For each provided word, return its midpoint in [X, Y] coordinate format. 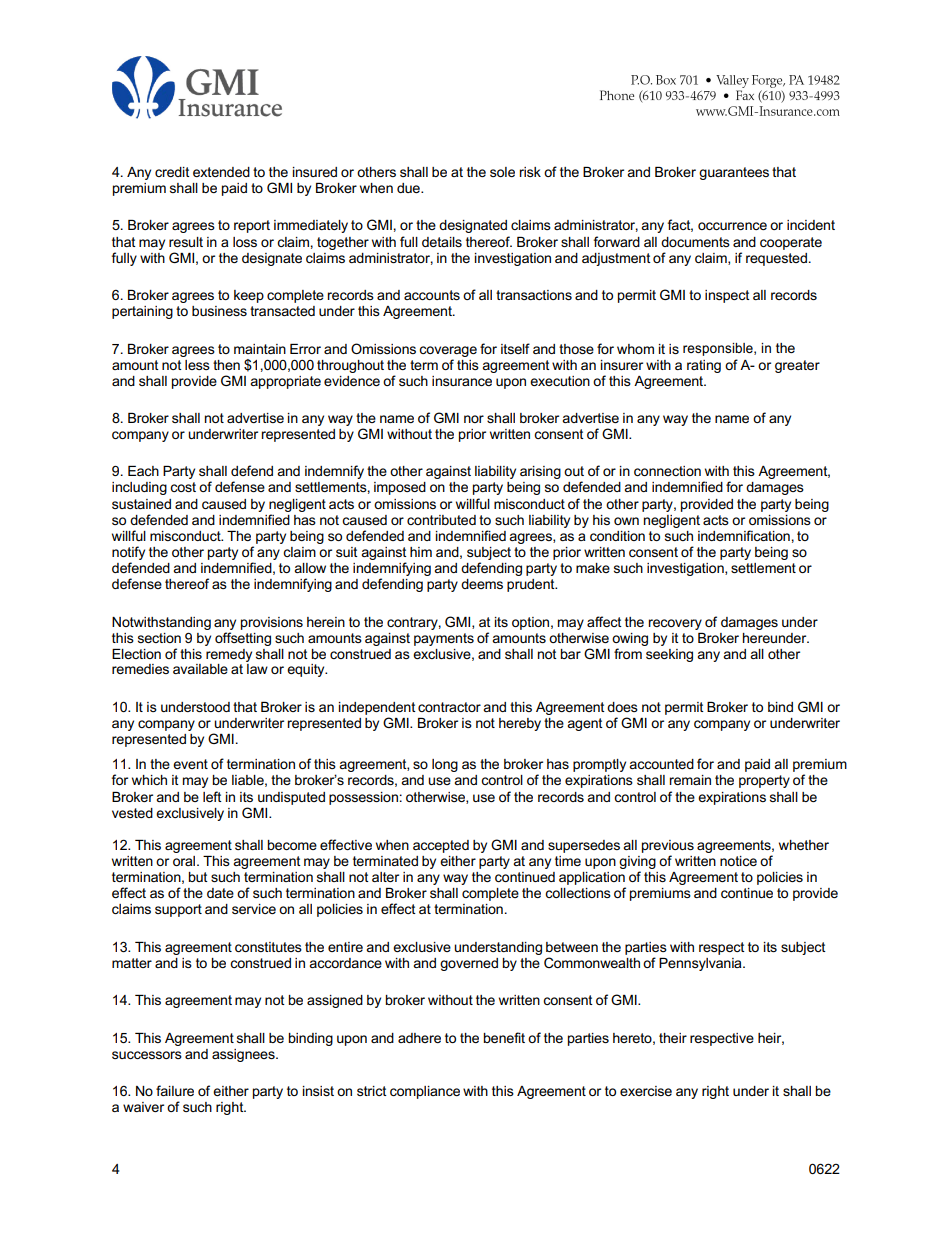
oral [185, 861]
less [197, 365]
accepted [441, 846]
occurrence [732, 226]
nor [474, 419]
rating [704, 366]
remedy [229, 655]
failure [175, 1090]
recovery [675, 624]
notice [738, 861]
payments [444, 639]
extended [221, 172]
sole [502, 172]
